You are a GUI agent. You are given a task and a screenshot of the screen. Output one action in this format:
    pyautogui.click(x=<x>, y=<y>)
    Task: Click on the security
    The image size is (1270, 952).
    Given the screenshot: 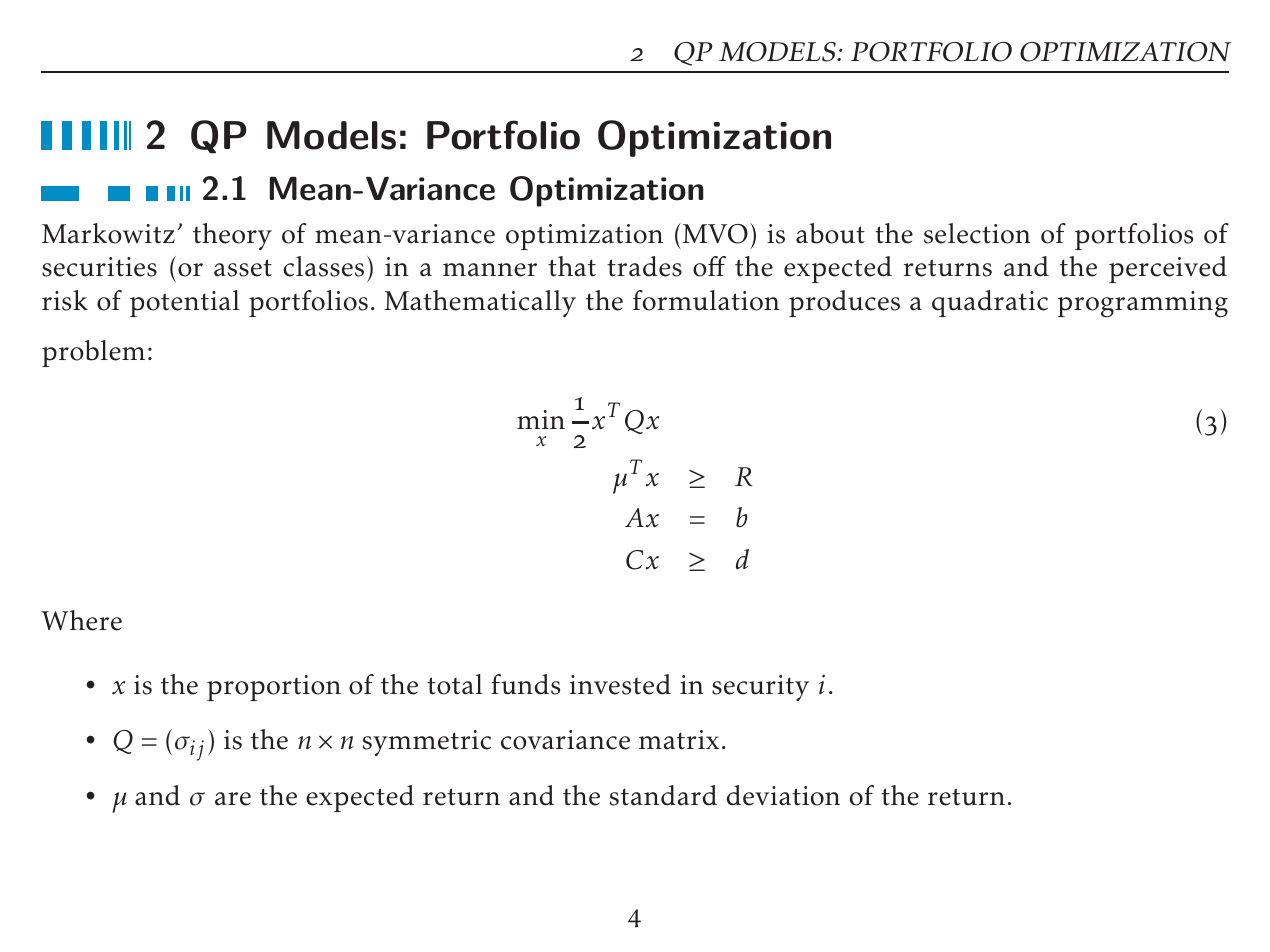 What is the action you would take?
    pyautogui.click(x=760, y=688)
